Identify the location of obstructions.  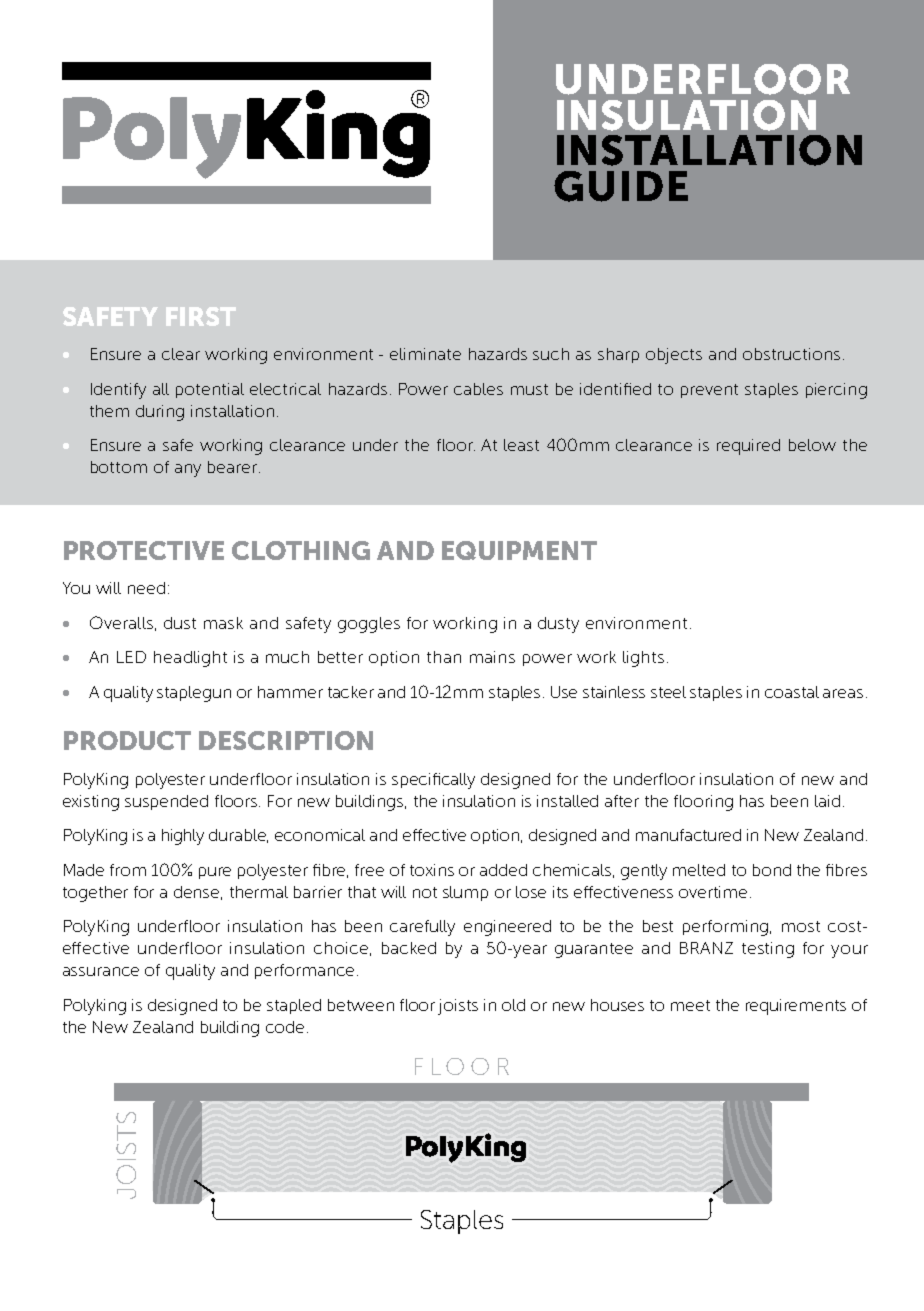
(791, 354).
